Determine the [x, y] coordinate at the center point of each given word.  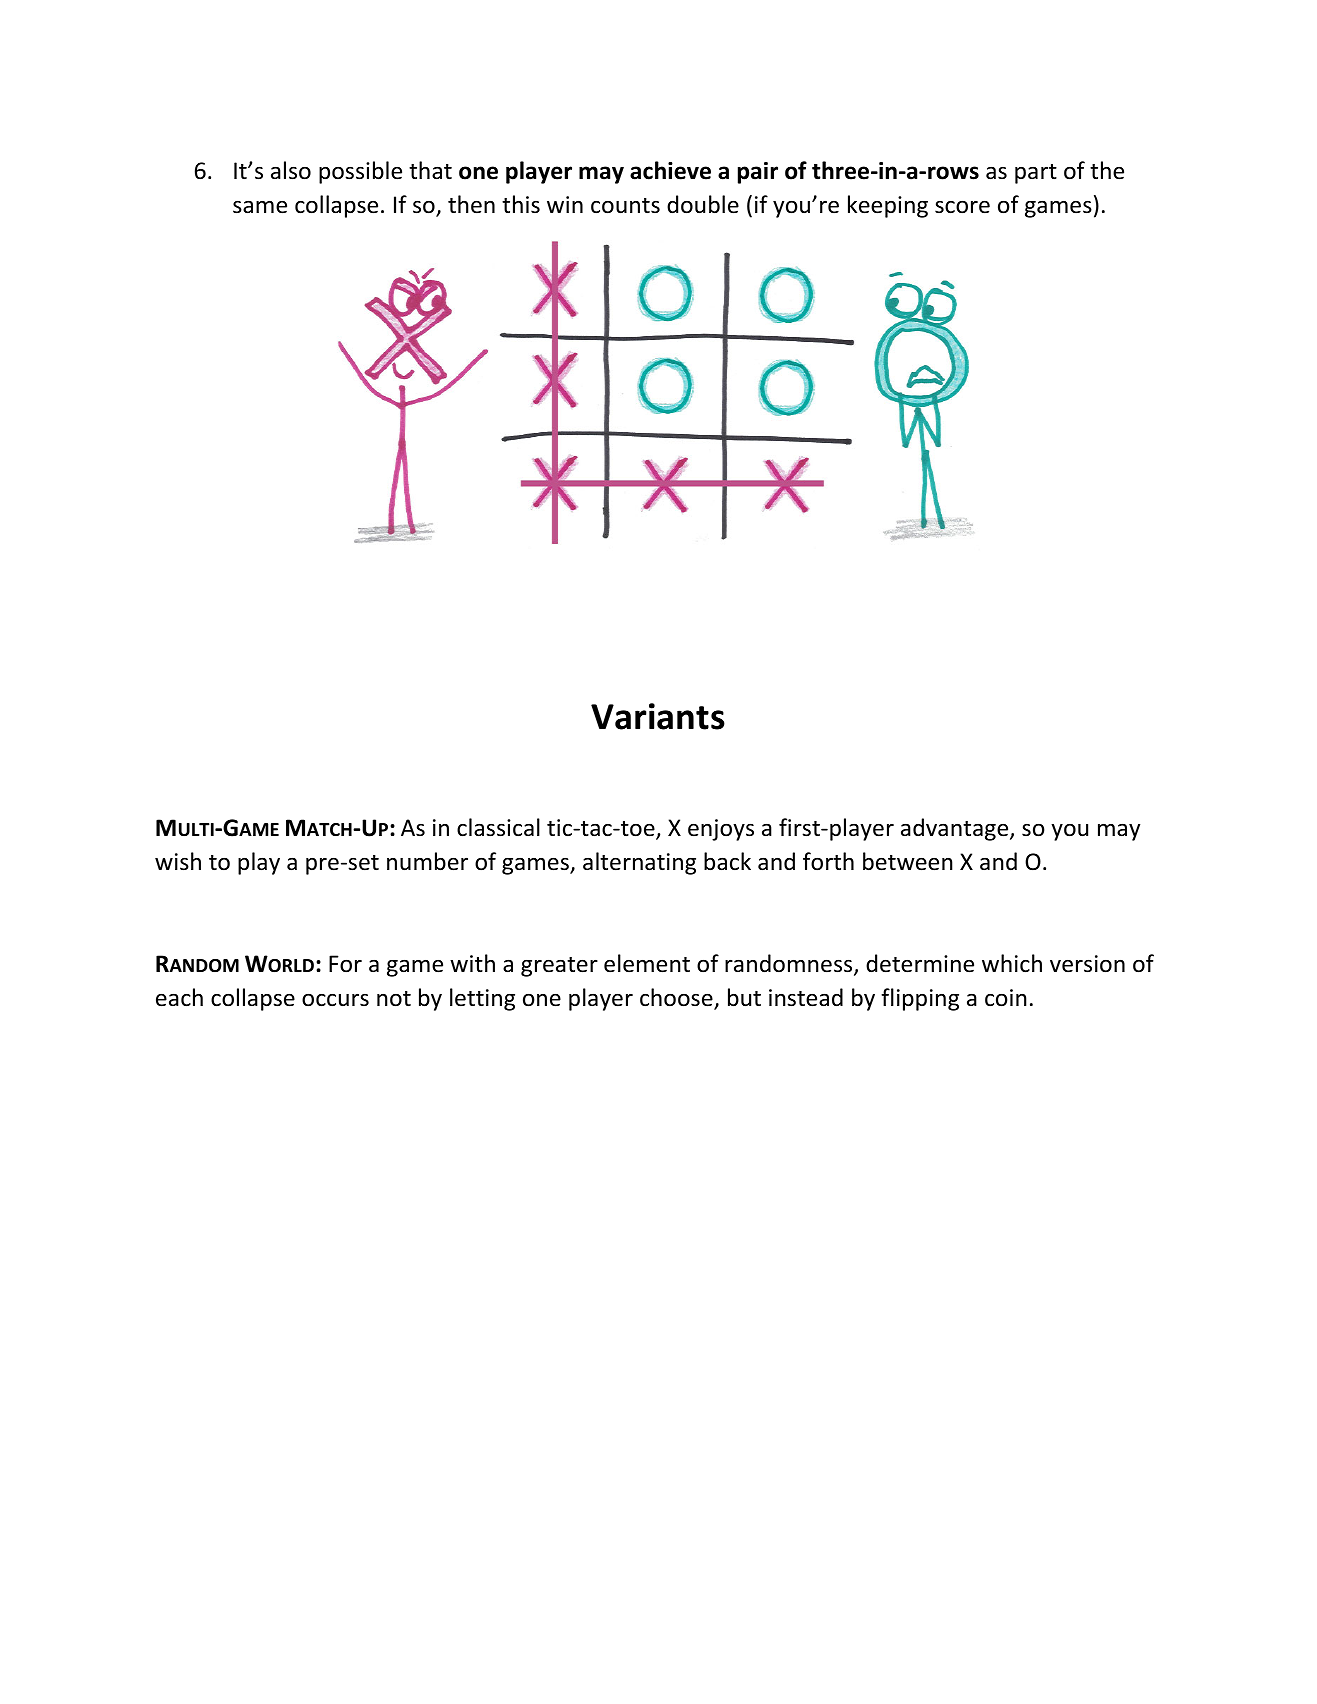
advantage [956, 829]
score [962, 207]
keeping [888, 206]
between [908, 861]
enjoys [721, 830]
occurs [335, 1000]
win [565, 204]
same [260, 207]
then [471, 204]
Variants [658, 716]
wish [178, 861]
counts [625, 206]
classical [498, 827]
